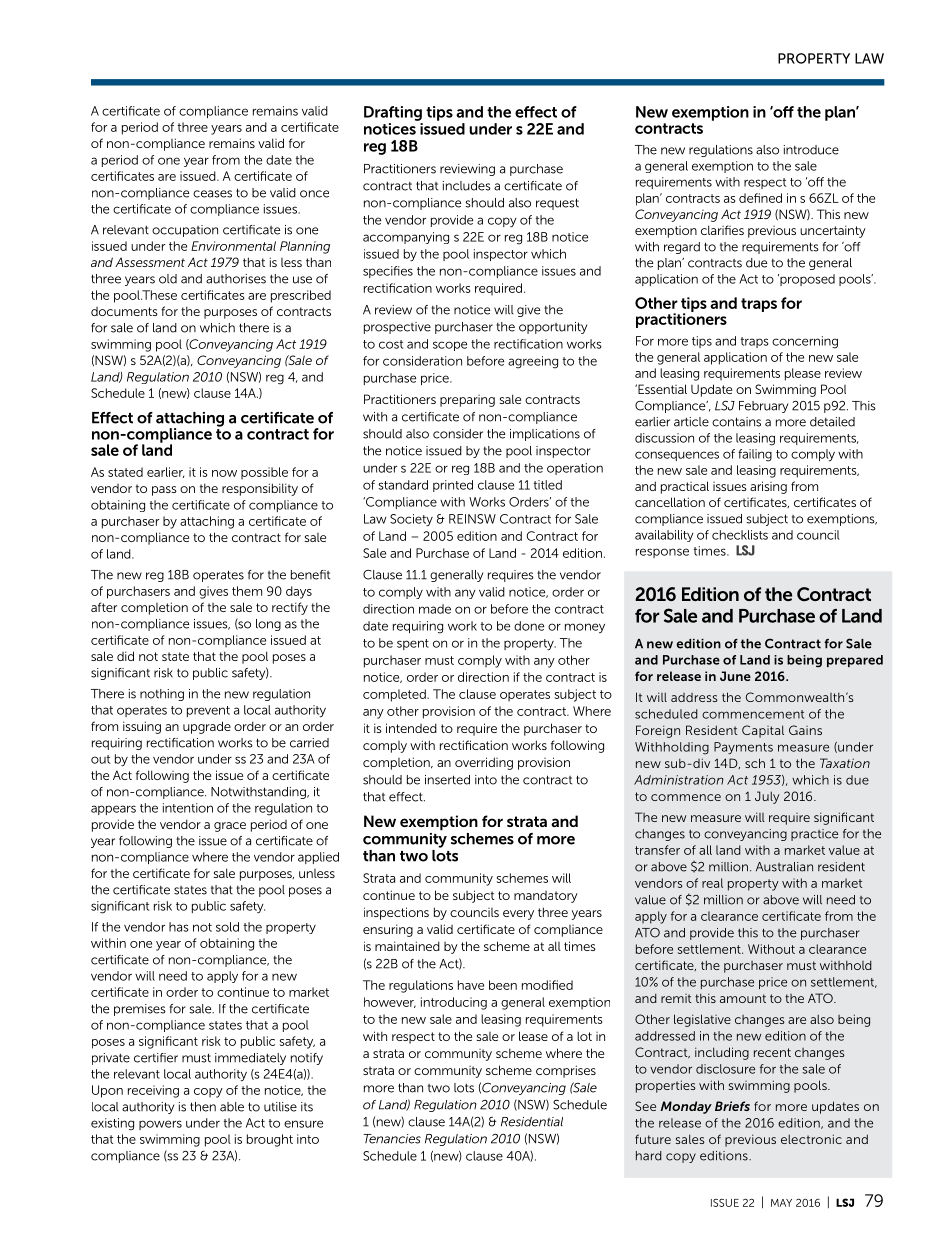 The image size is (952, 1251). I want to click on powers, so click(160, 1125).
